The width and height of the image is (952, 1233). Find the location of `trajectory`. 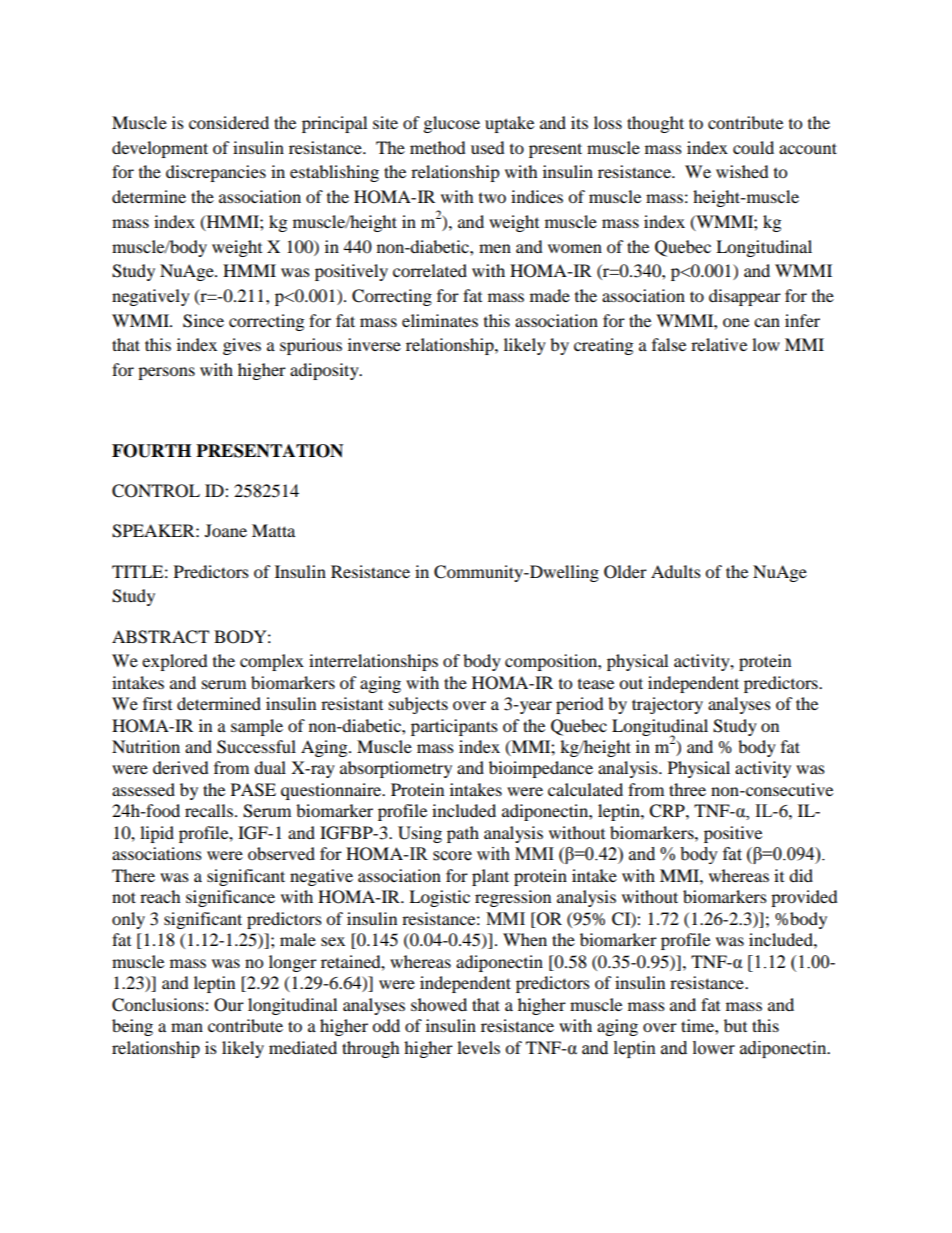

trajectory is located at coordinates (667, 705).
